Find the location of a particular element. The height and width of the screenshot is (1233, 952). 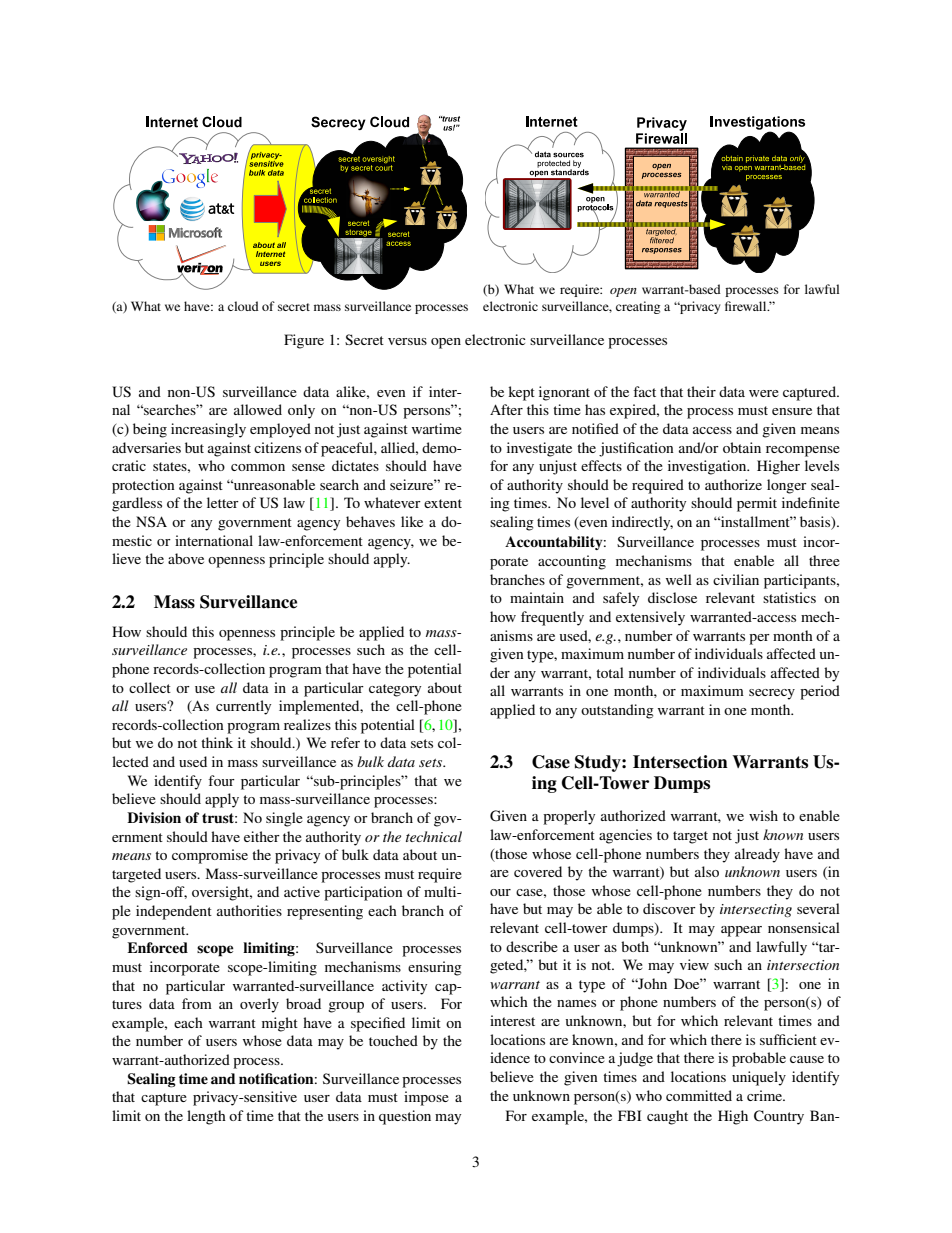

compromise is located at coordinates (210, 856).
